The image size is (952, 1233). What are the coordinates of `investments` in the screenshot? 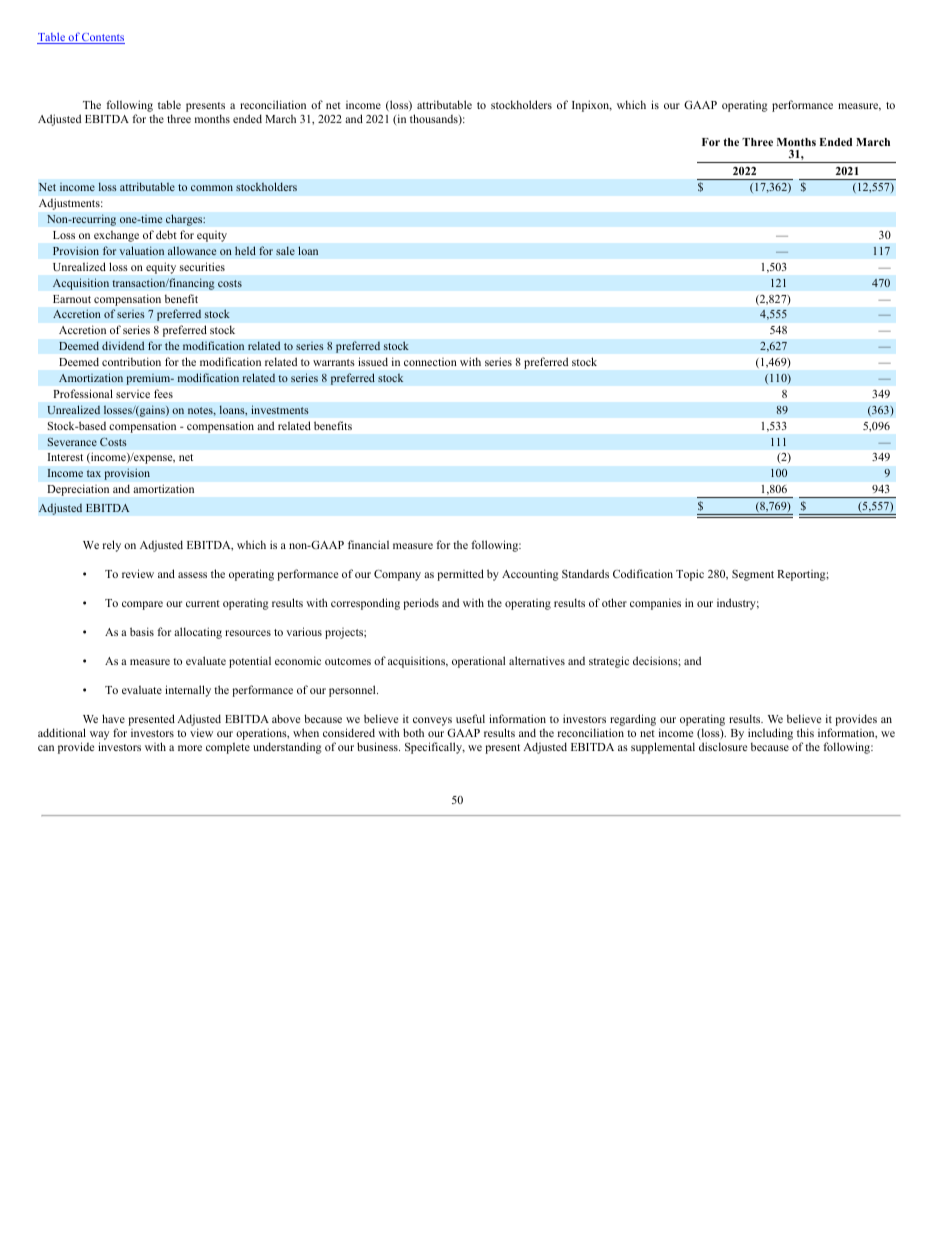 It's located at (280, 409).
